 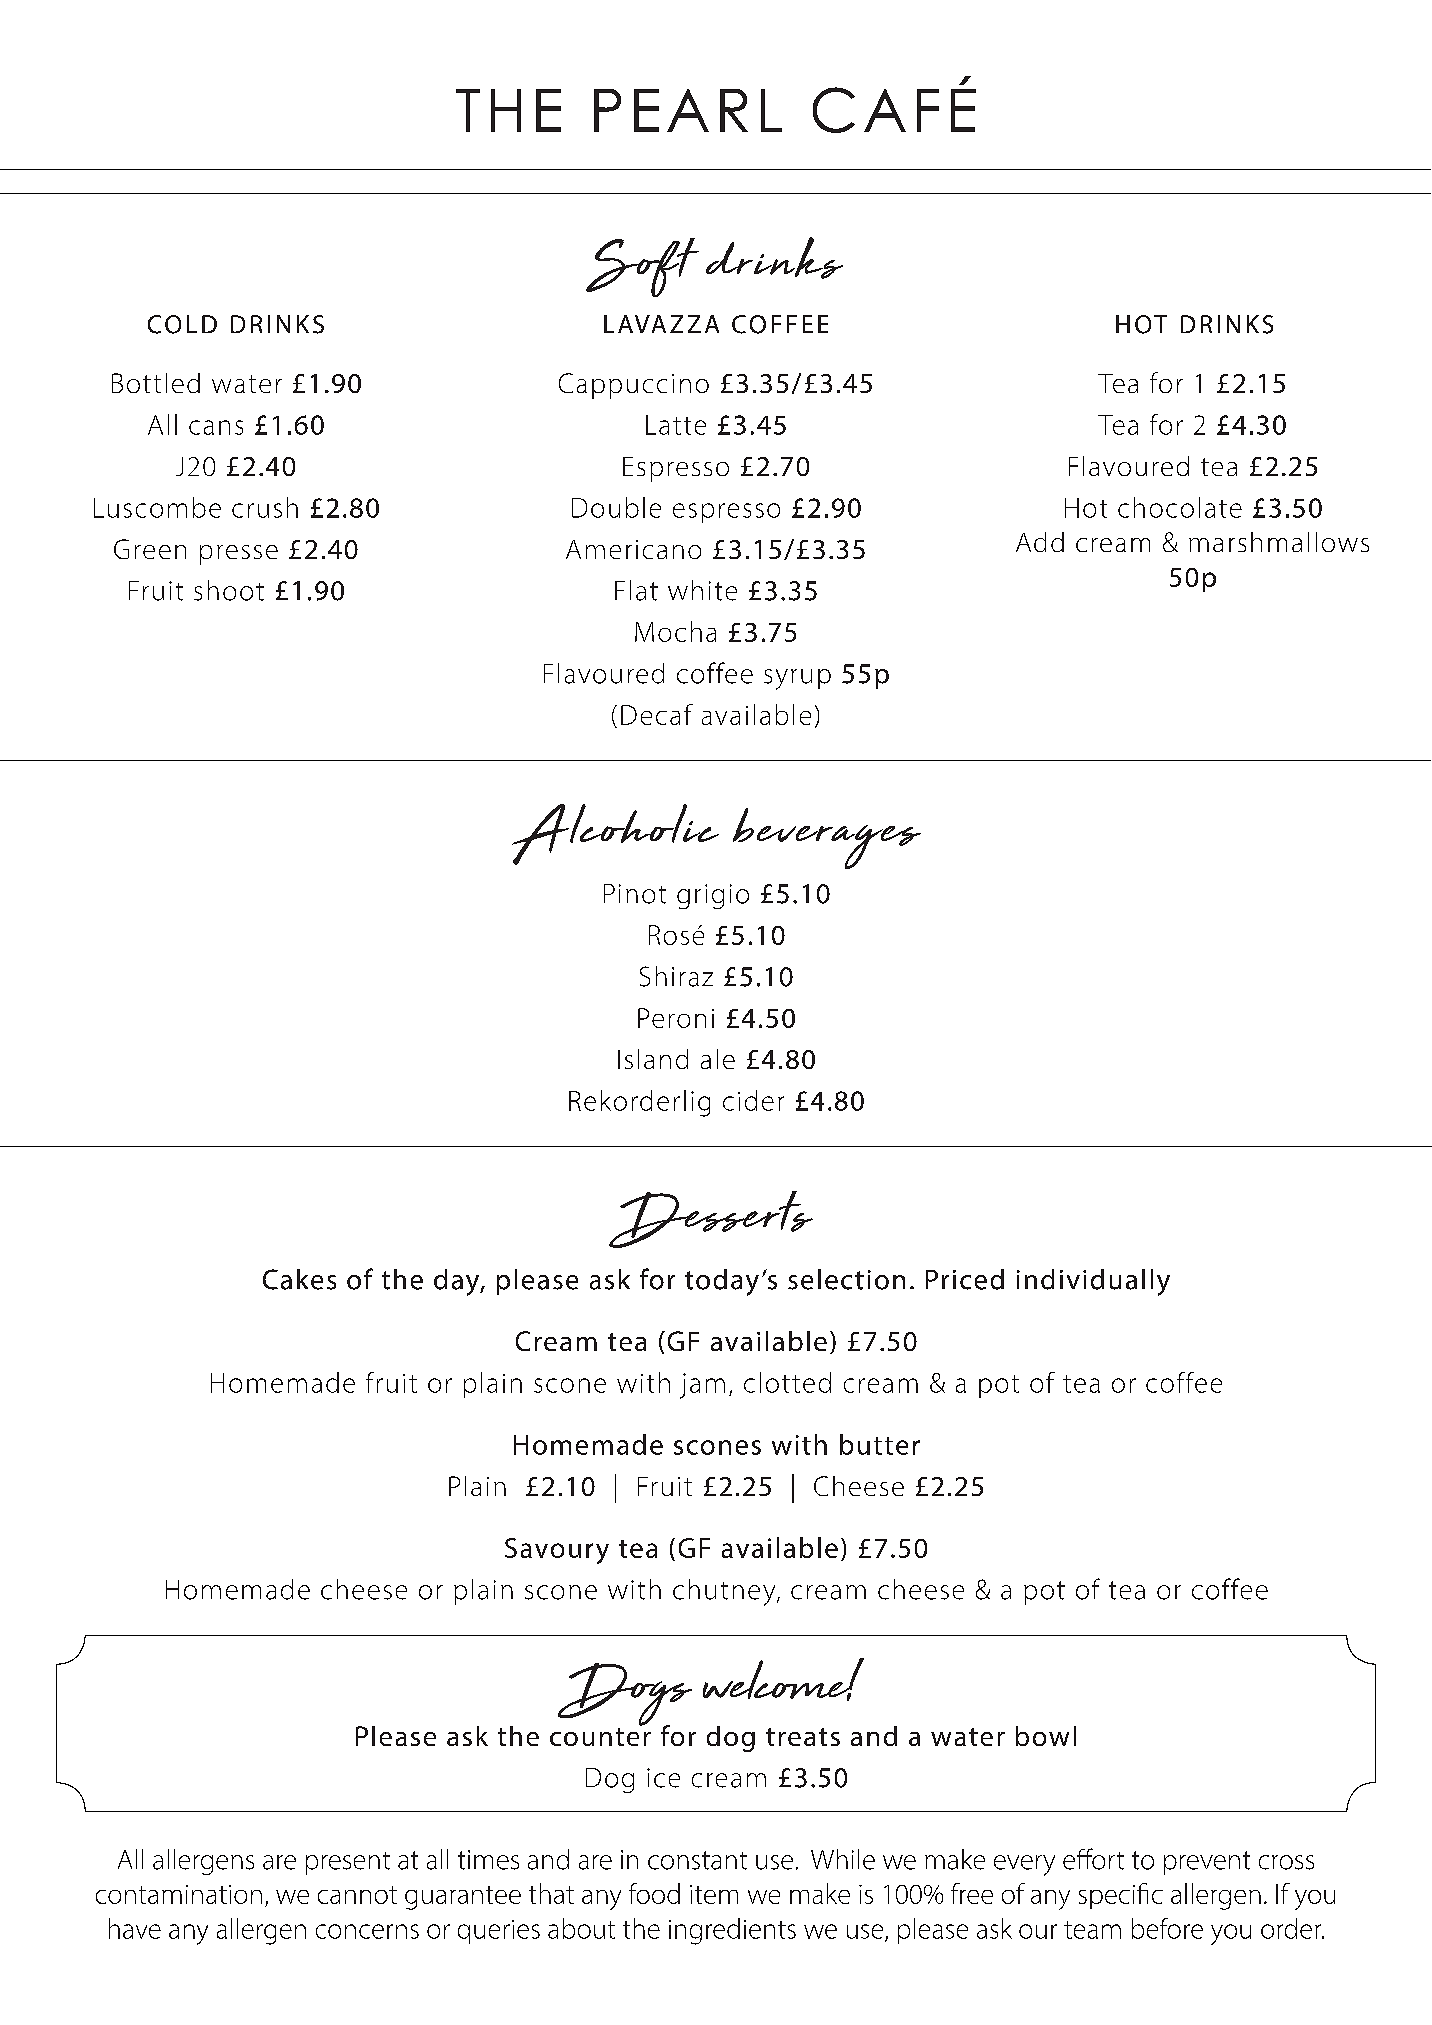 What do you see at coordinates (718, 1059) in the page?
I see `ale` at bounding box center [718, 1059].
